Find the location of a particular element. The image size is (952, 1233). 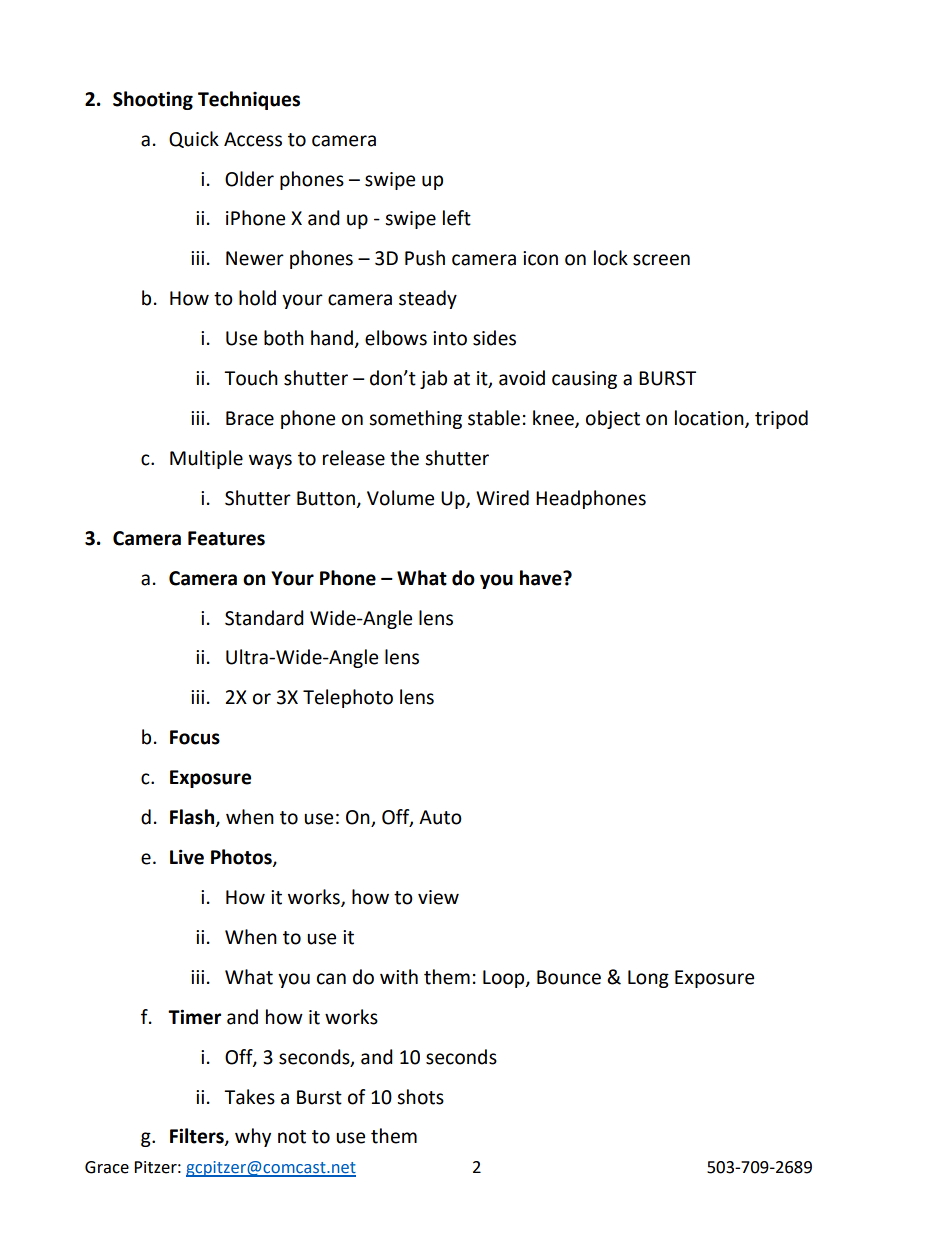

Wired is located at coordinates (502, 498).
